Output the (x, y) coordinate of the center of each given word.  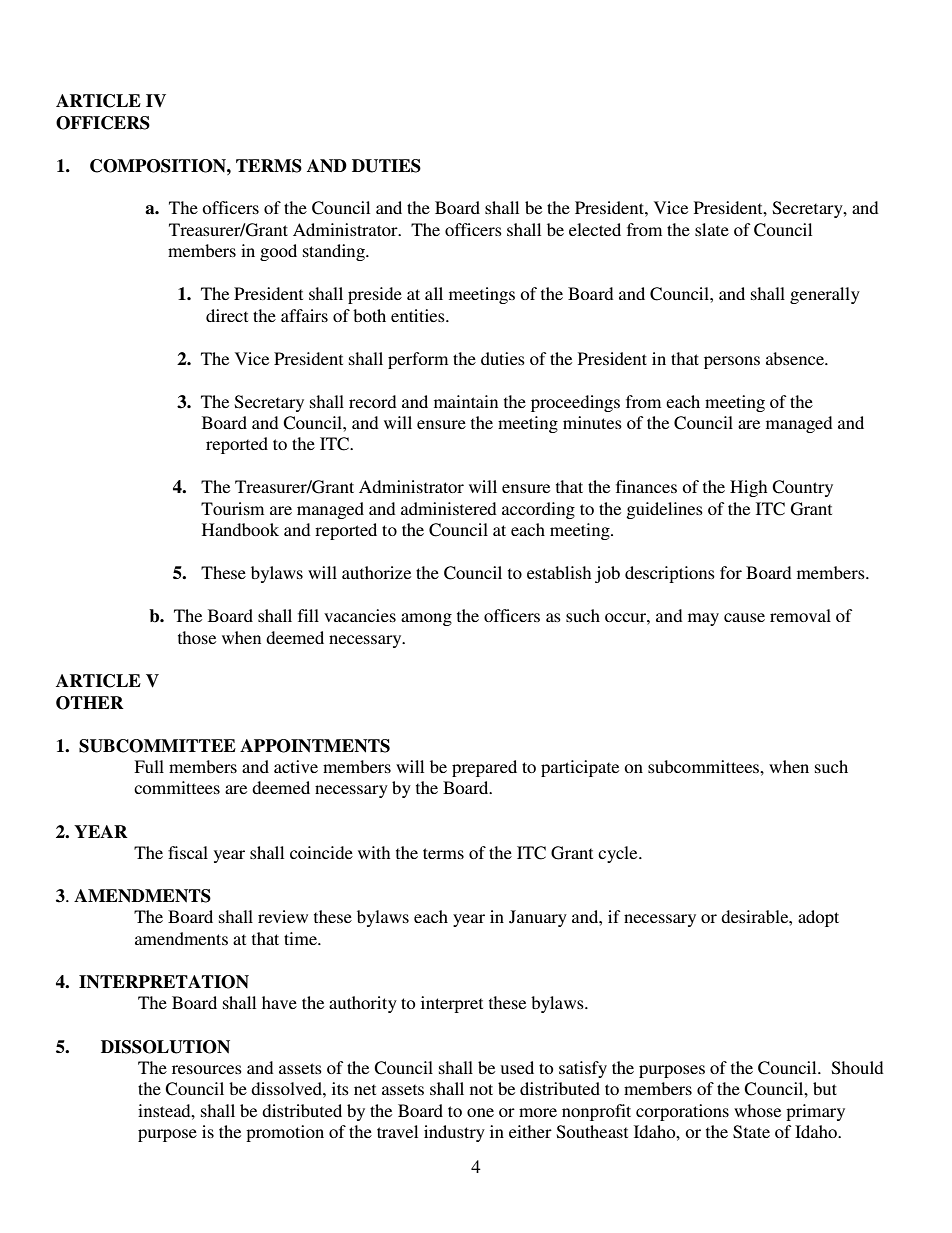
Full (149, 766)
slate (712, 229)
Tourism (232, 508)
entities (419, 315)
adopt (818, 918)
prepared (484, 768)
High (748, 488)
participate (580, 768)
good (278, 252)
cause (744, 617)
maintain (466, 401)
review (283, 916)
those (197, 637)
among (426, 619)
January (538, 918)
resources (207, 1069)
